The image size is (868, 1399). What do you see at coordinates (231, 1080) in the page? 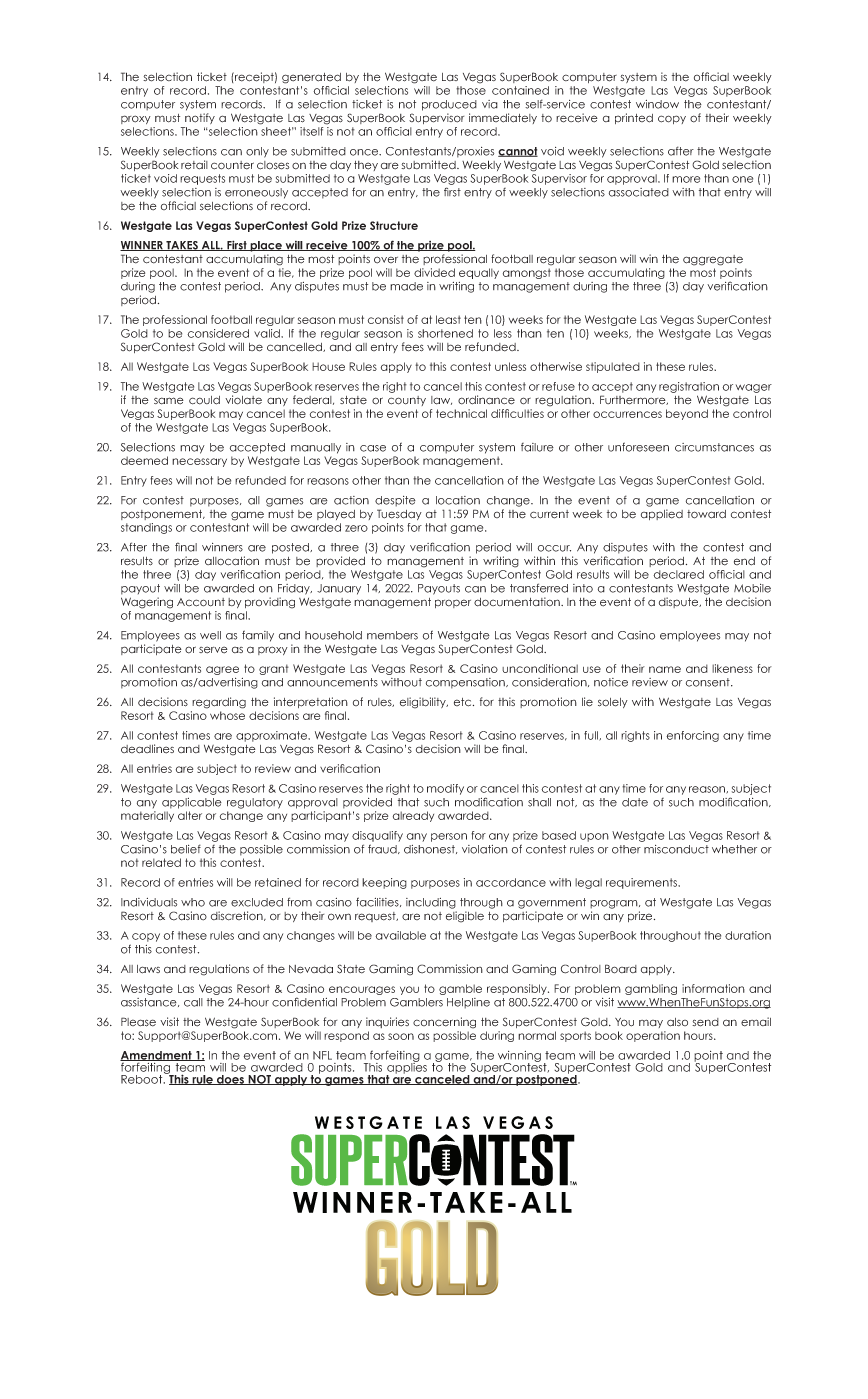
I see `does` at bounding box center [231, 1080].
